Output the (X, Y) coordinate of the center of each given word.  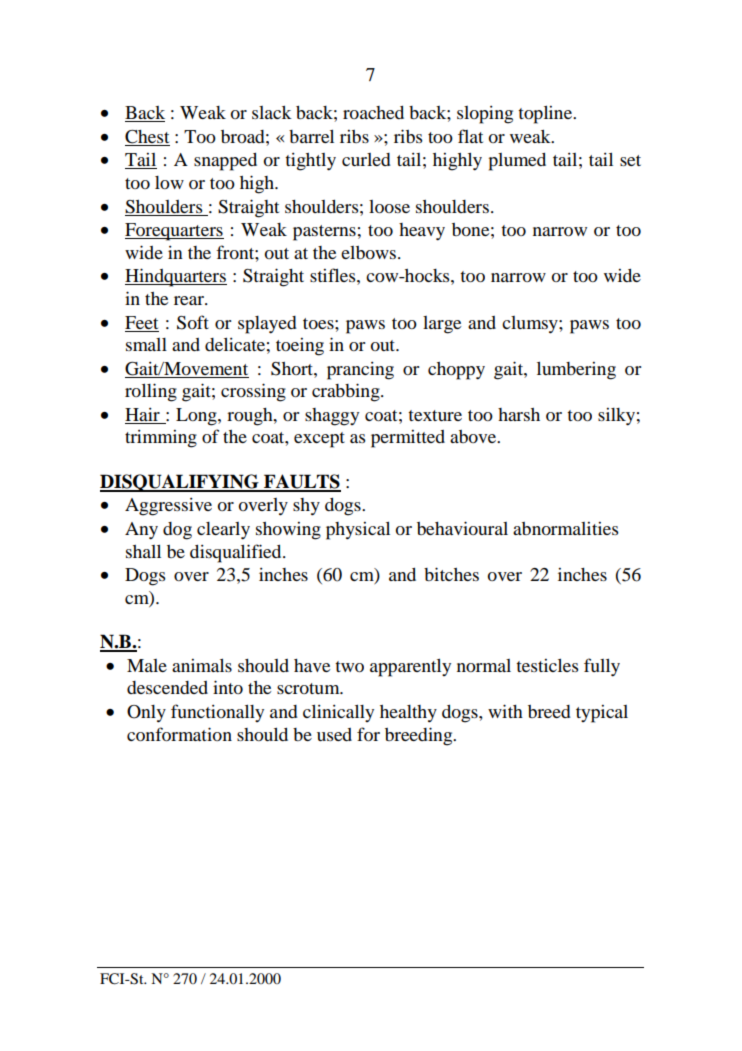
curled (366, 159)
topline (546, 115)
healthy (408, 714)
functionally (217, 713)
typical (602, 714)
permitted (408, 439)
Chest (147, 137)
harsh (519, 414)
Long (197, 417)
